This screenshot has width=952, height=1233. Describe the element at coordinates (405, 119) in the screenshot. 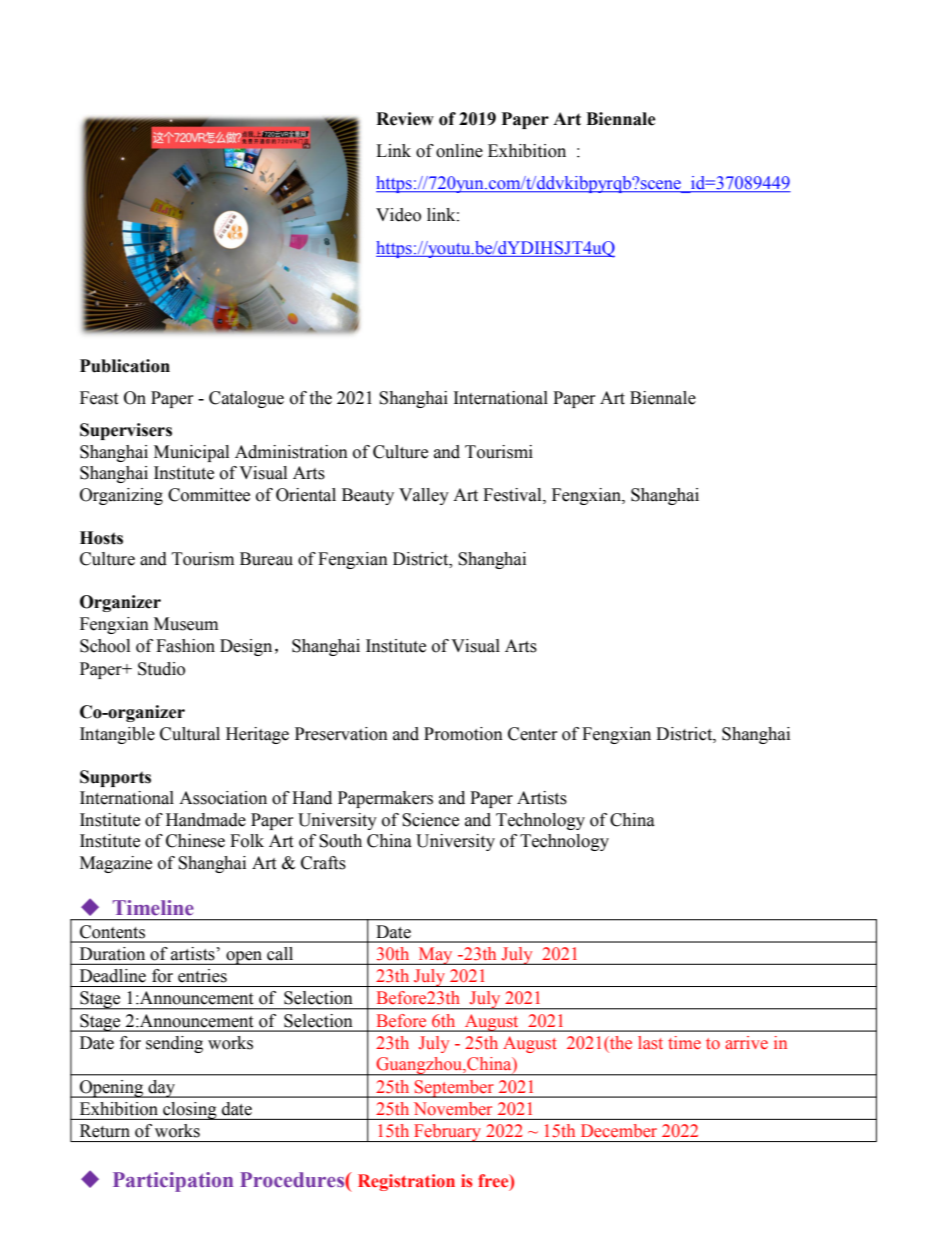

I see `Review` at that location.
